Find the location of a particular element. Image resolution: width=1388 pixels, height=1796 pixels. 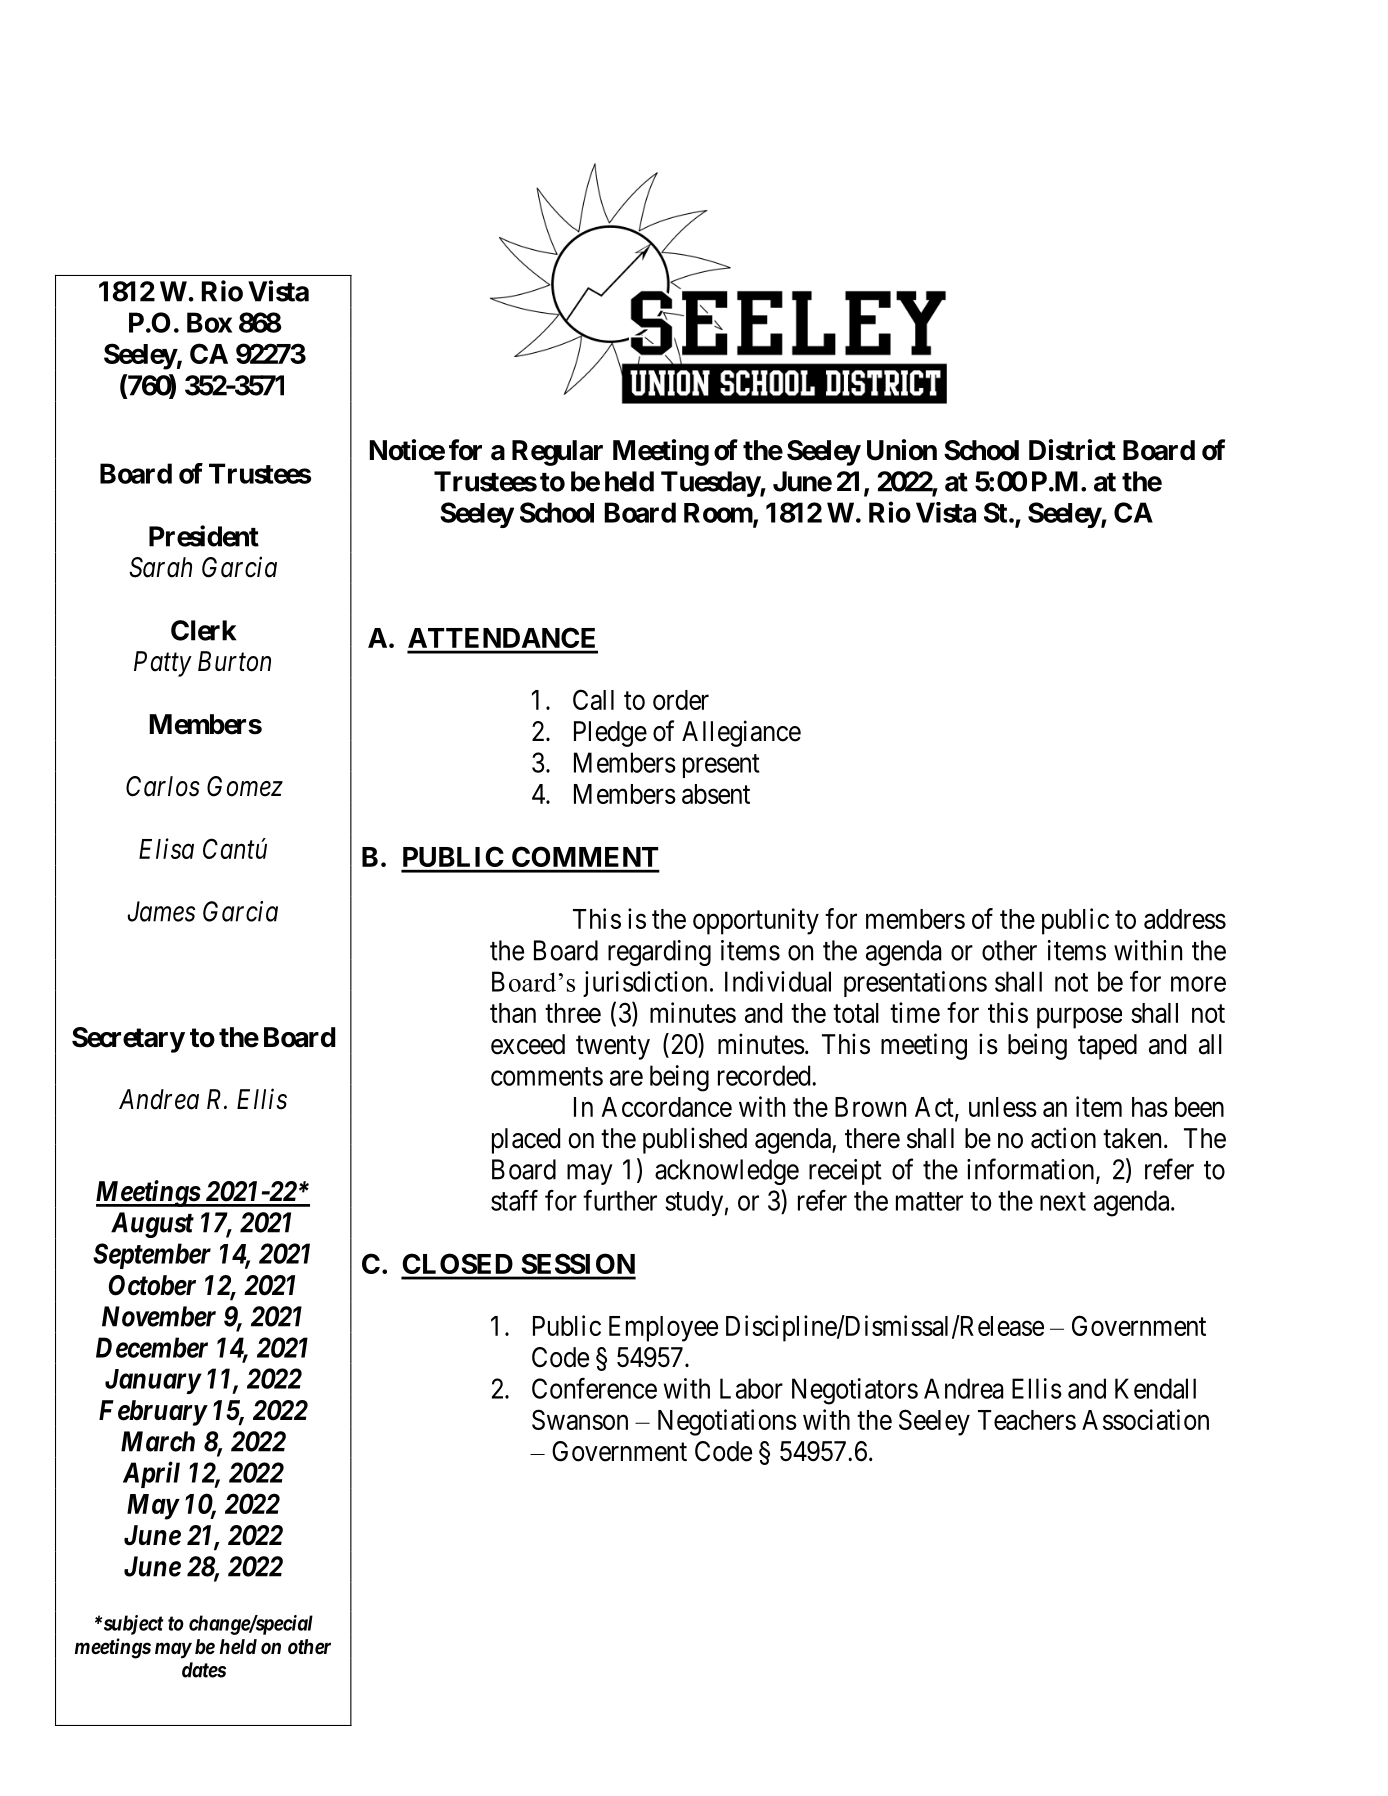

Secretary is located at coordinates (128, 1040).
